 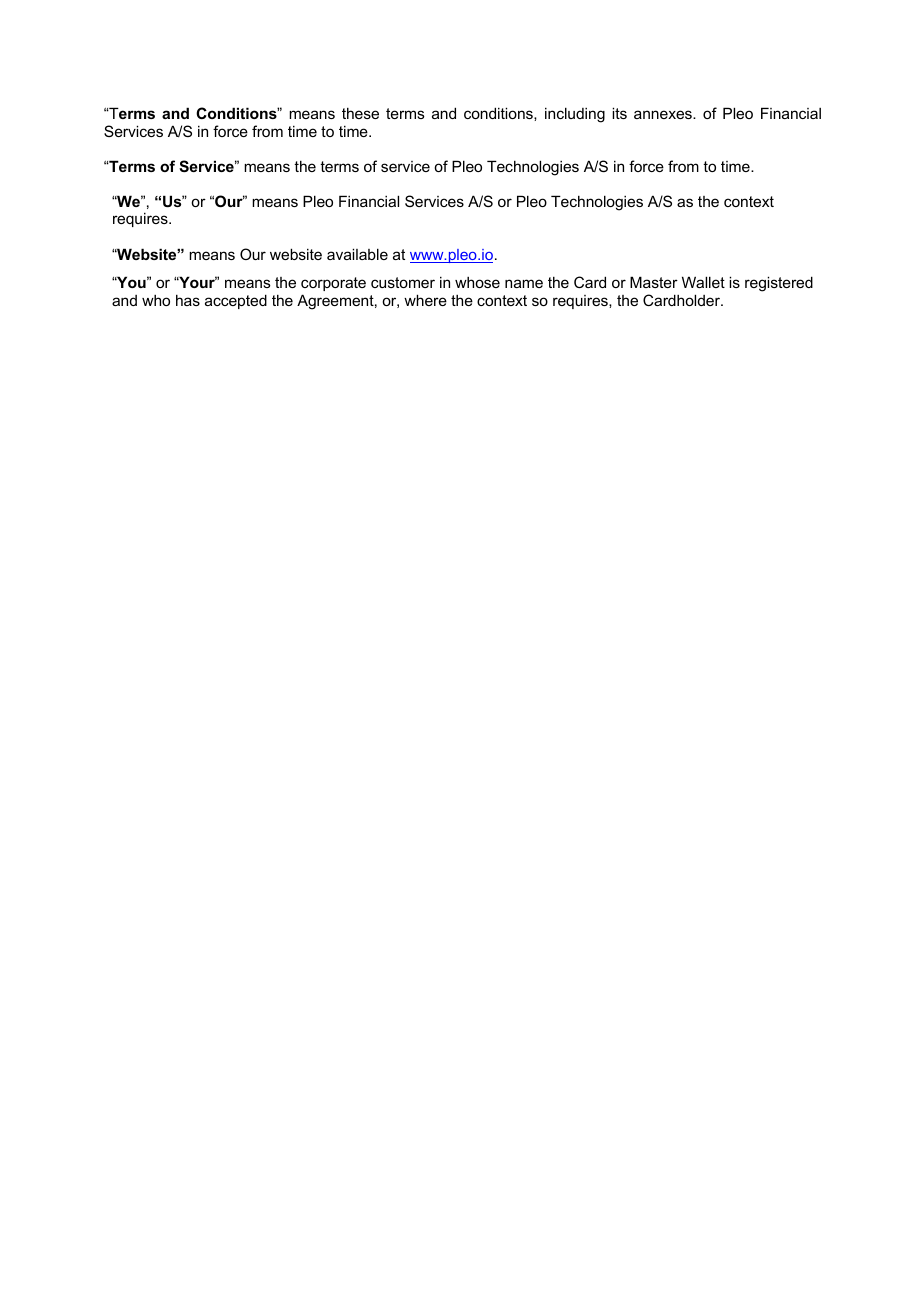 What do you see at coordinates (575, 115) in the screenshot?
I see `including` at bounding box center [575, 115].
